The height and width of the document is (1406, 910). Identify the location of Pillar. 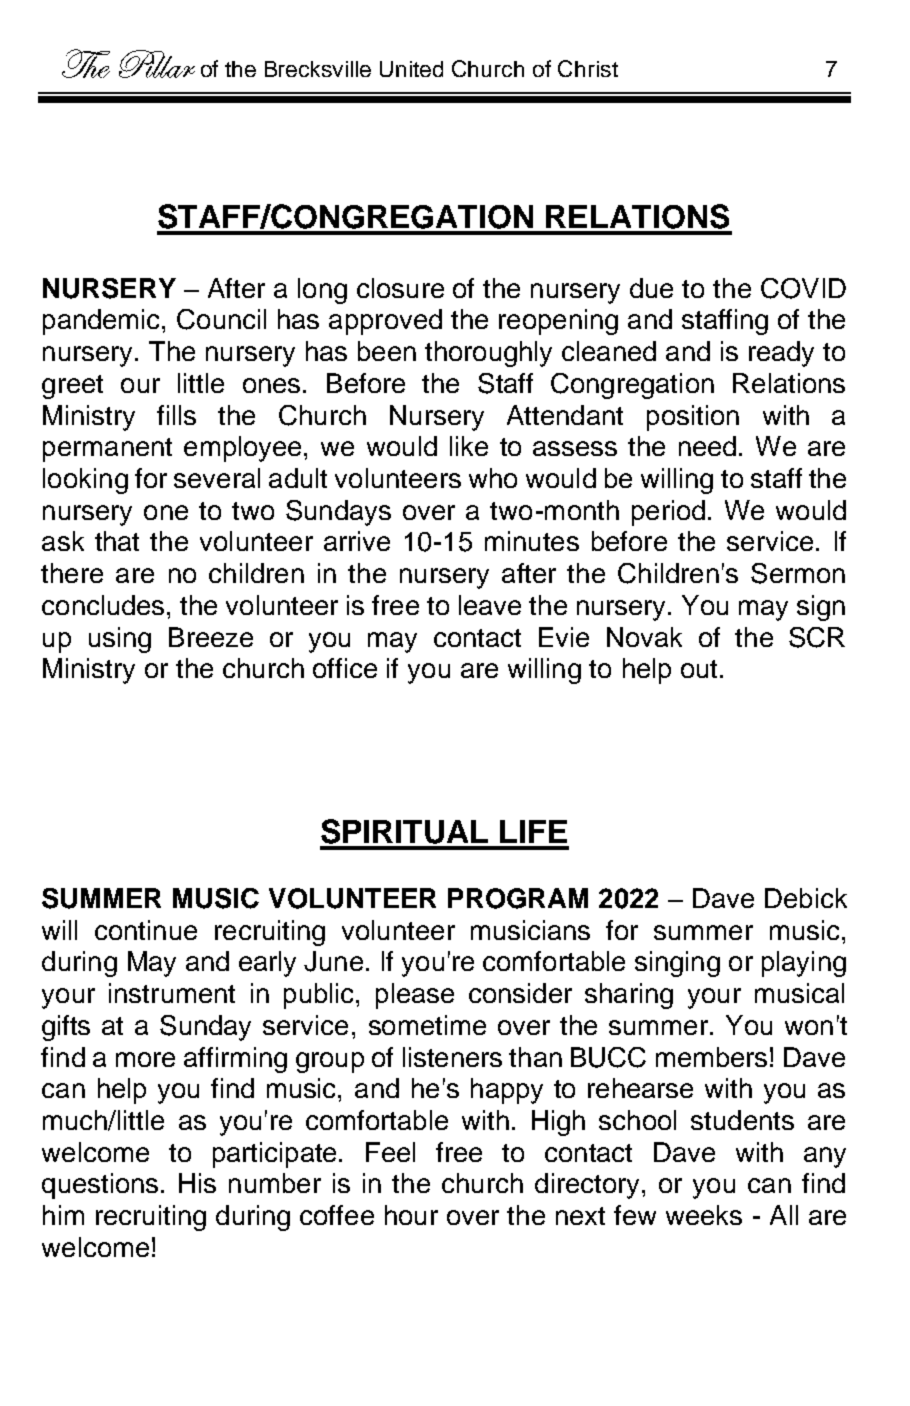
(157, 64).
